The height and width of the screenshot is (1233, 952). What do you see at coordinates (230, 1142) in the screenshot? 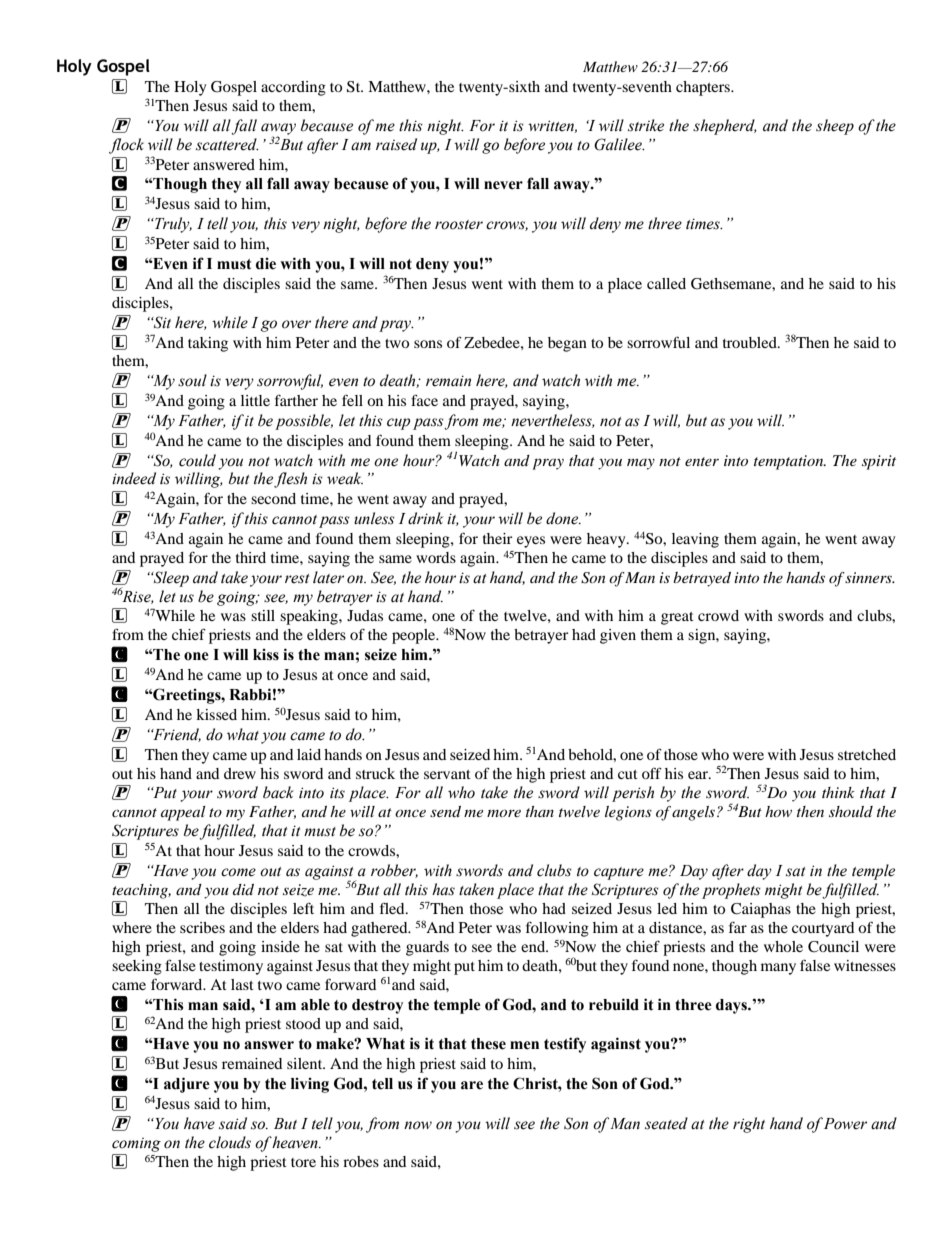
I see `clouds` at bounding box center [230, 1142].
